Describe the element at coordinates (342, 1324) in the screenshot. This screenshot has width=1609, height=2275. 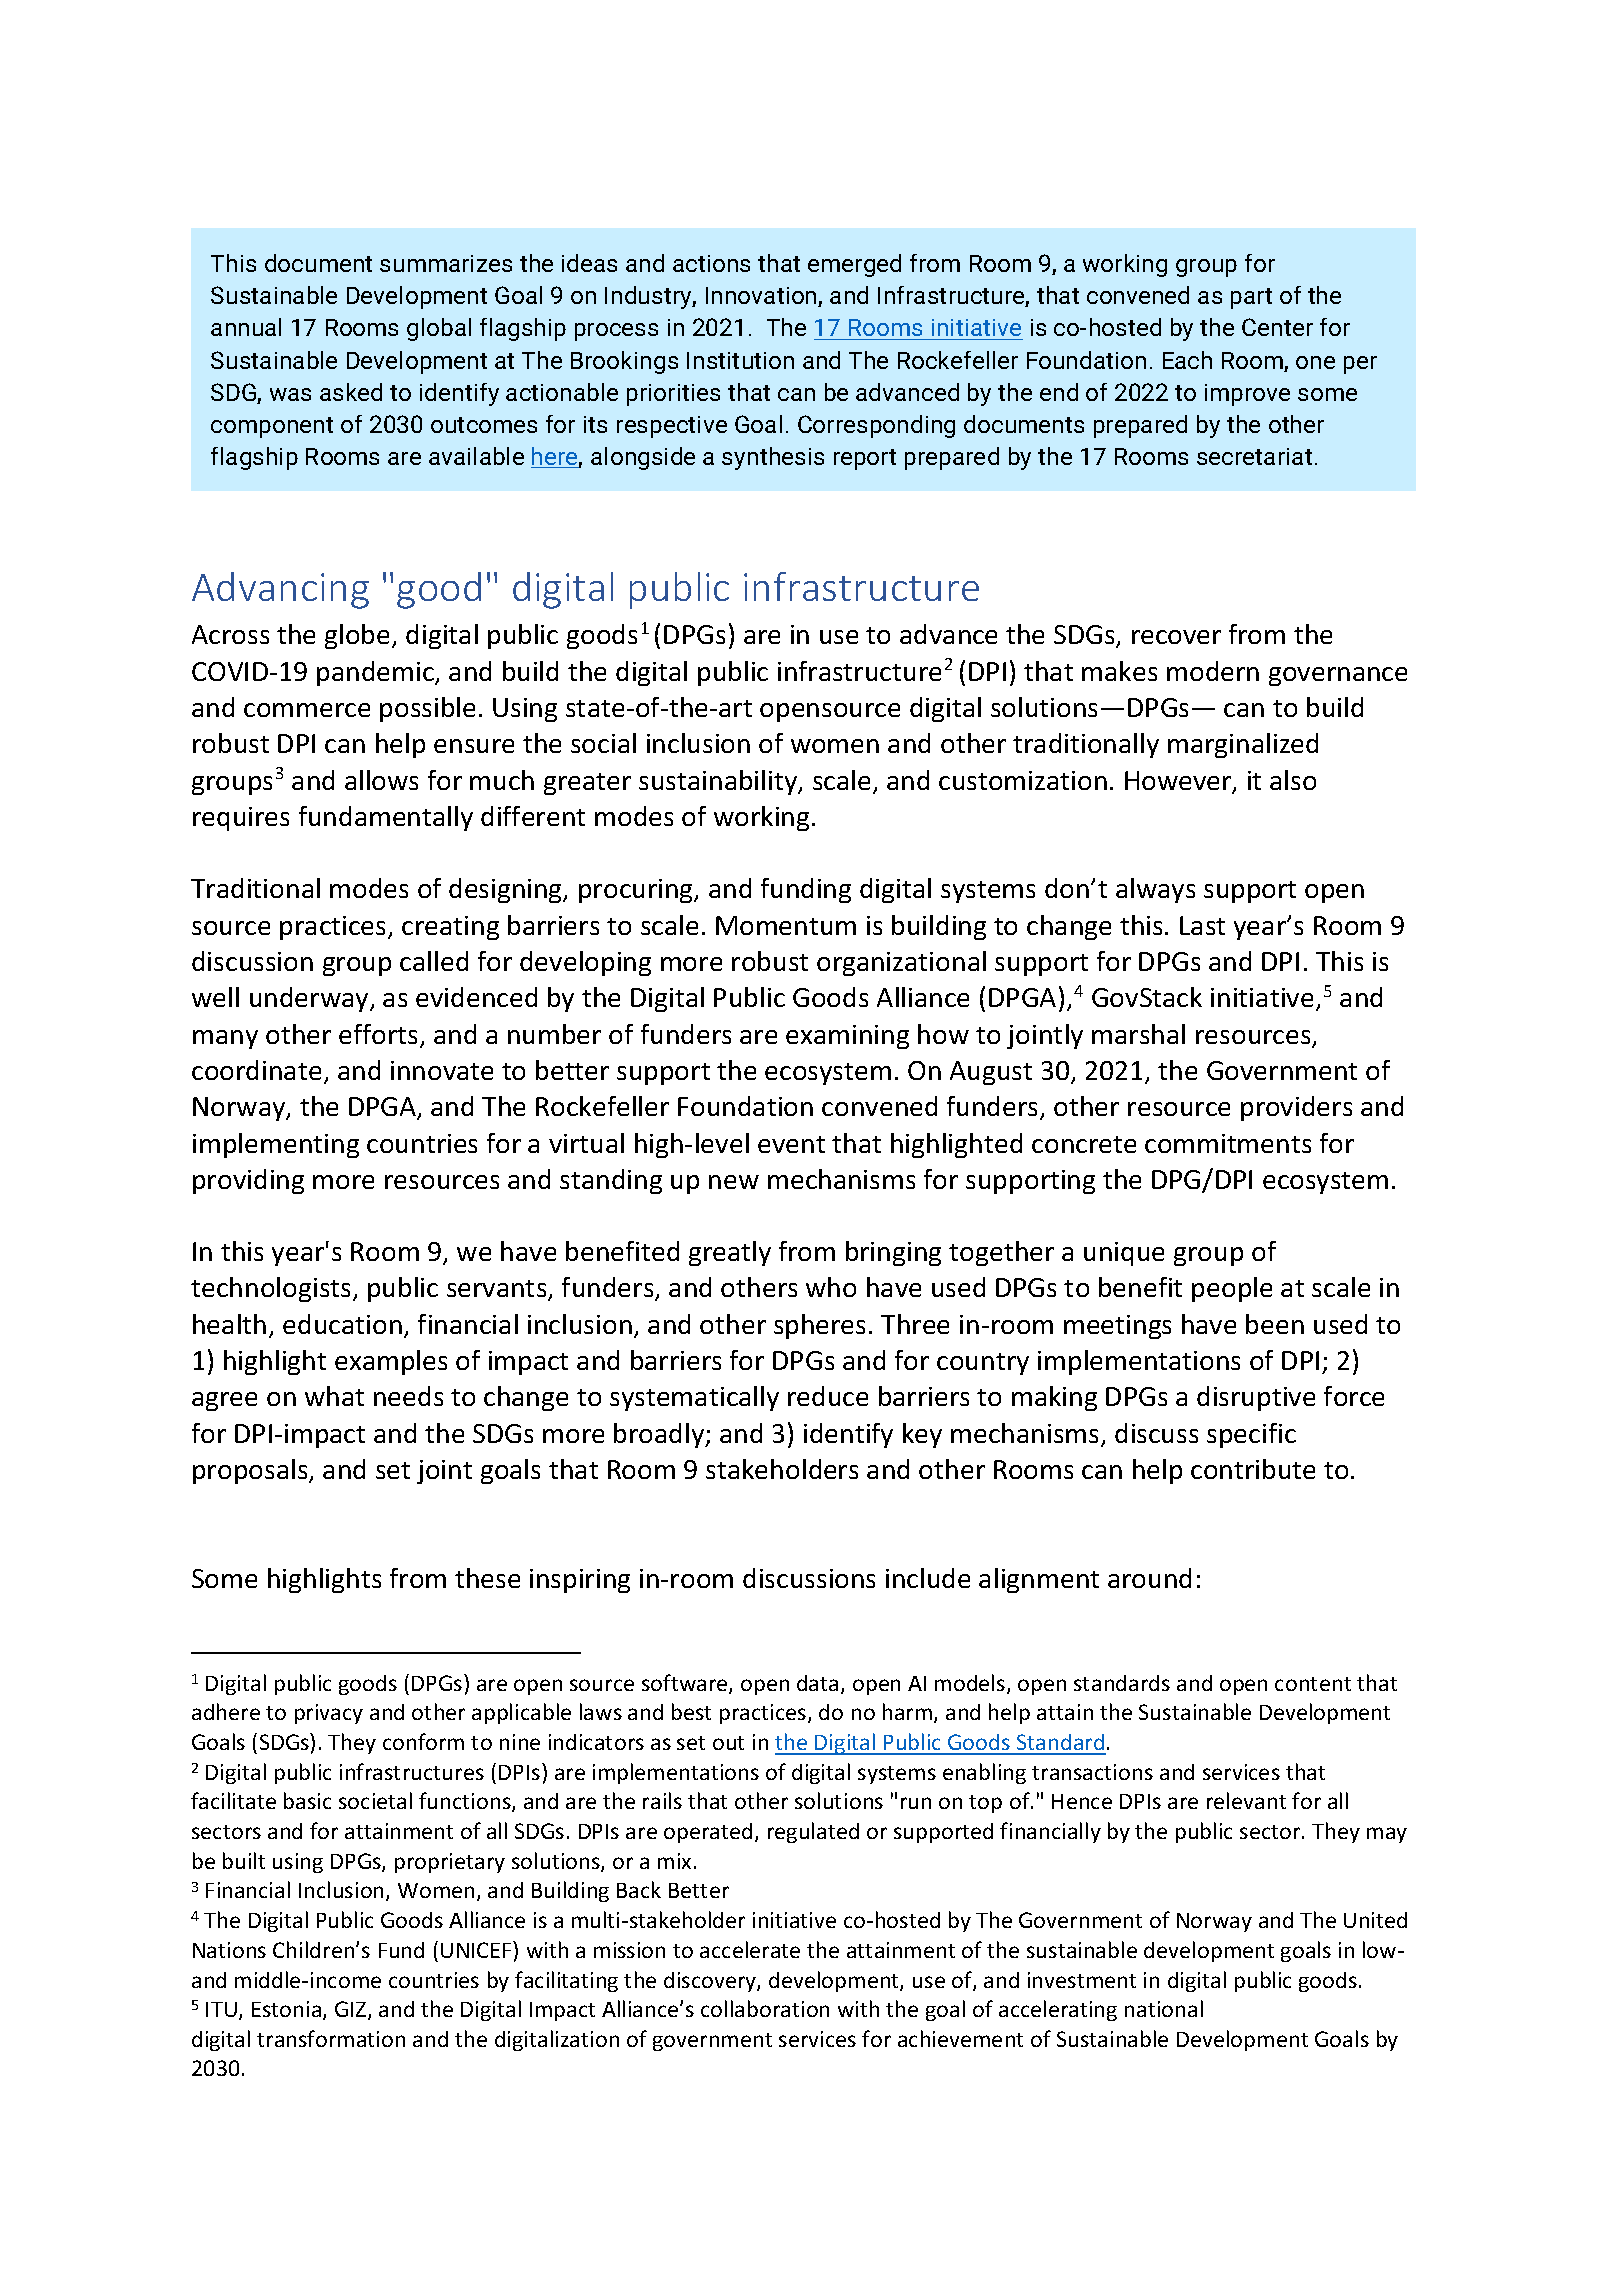
I see `education` at that location.
